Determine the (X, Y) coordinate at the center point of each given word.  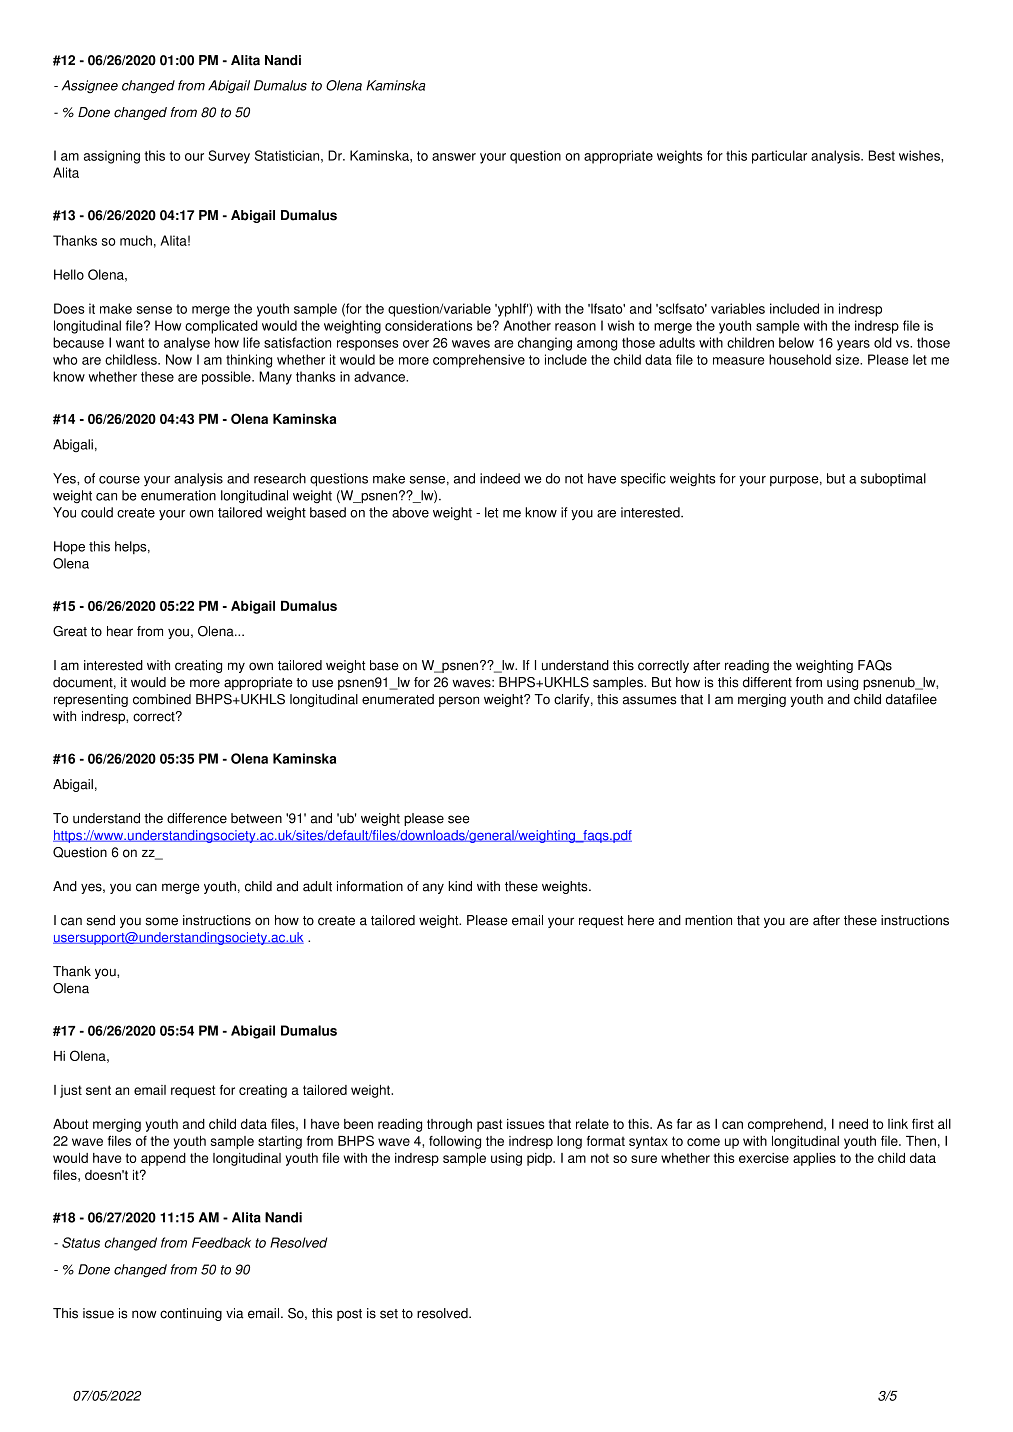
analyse (187, 344)
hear (120, 631)
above (410, 512)
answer (454, 157)
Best (882, 155)
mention (708, 920)
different (767, 682)
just (71, 1091)
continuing (191, 1314)
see (458, 819)
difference (197, 818)
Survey (229, 157)
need (853, 1124)
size (849, 359)
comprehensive (479, 361)
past (490, 1125)
